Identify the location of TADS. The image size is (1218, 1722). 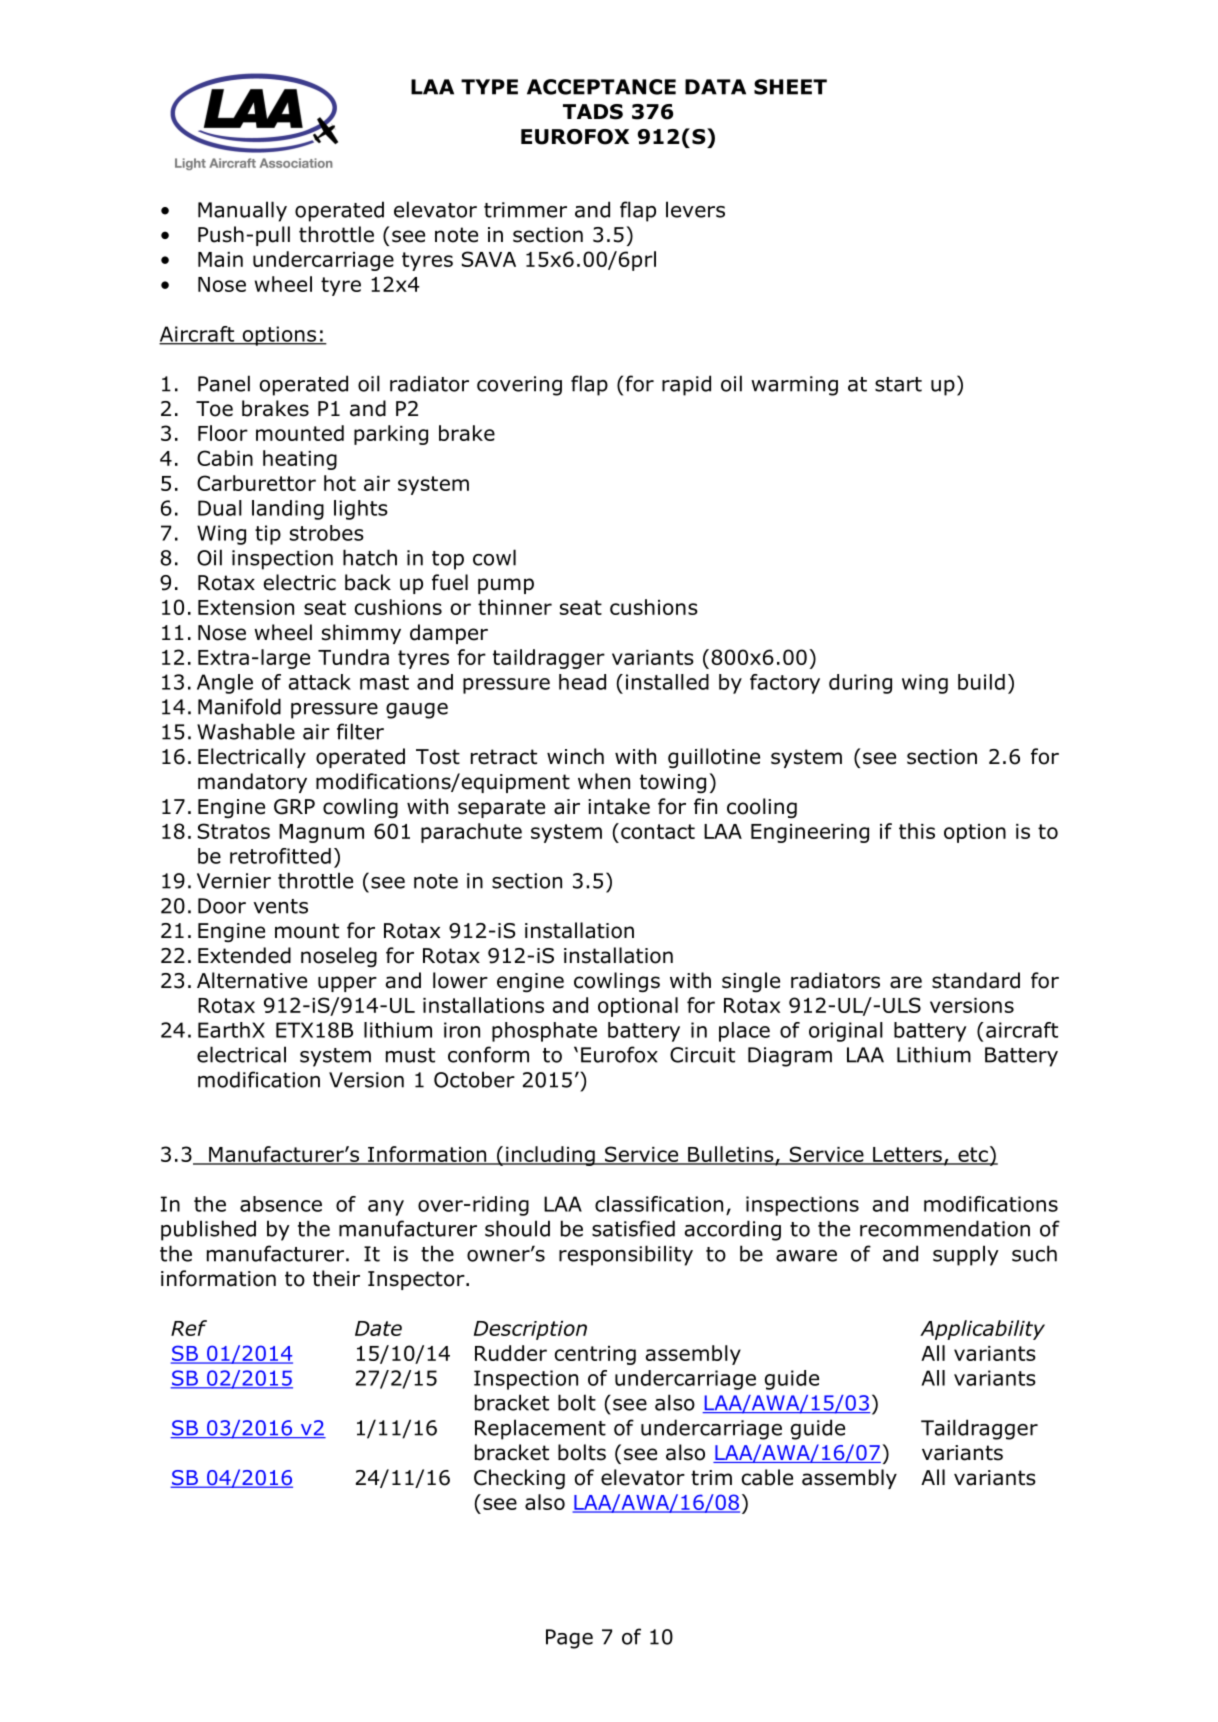
(593, 112).
